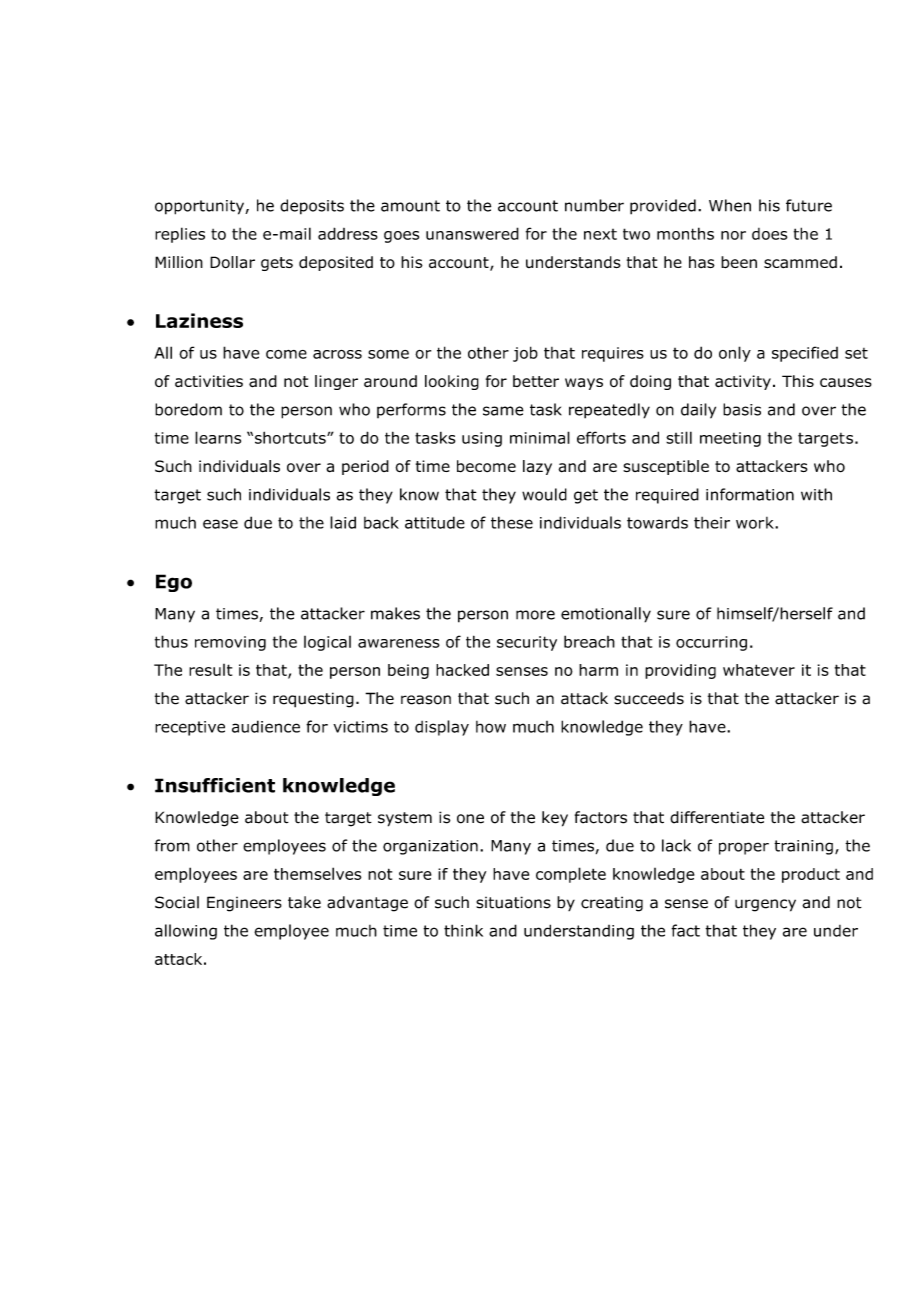 The width and height of the document is (924, 1308). Describe the element at coordinates (756, 523) in the document. I see `work` at that location.
